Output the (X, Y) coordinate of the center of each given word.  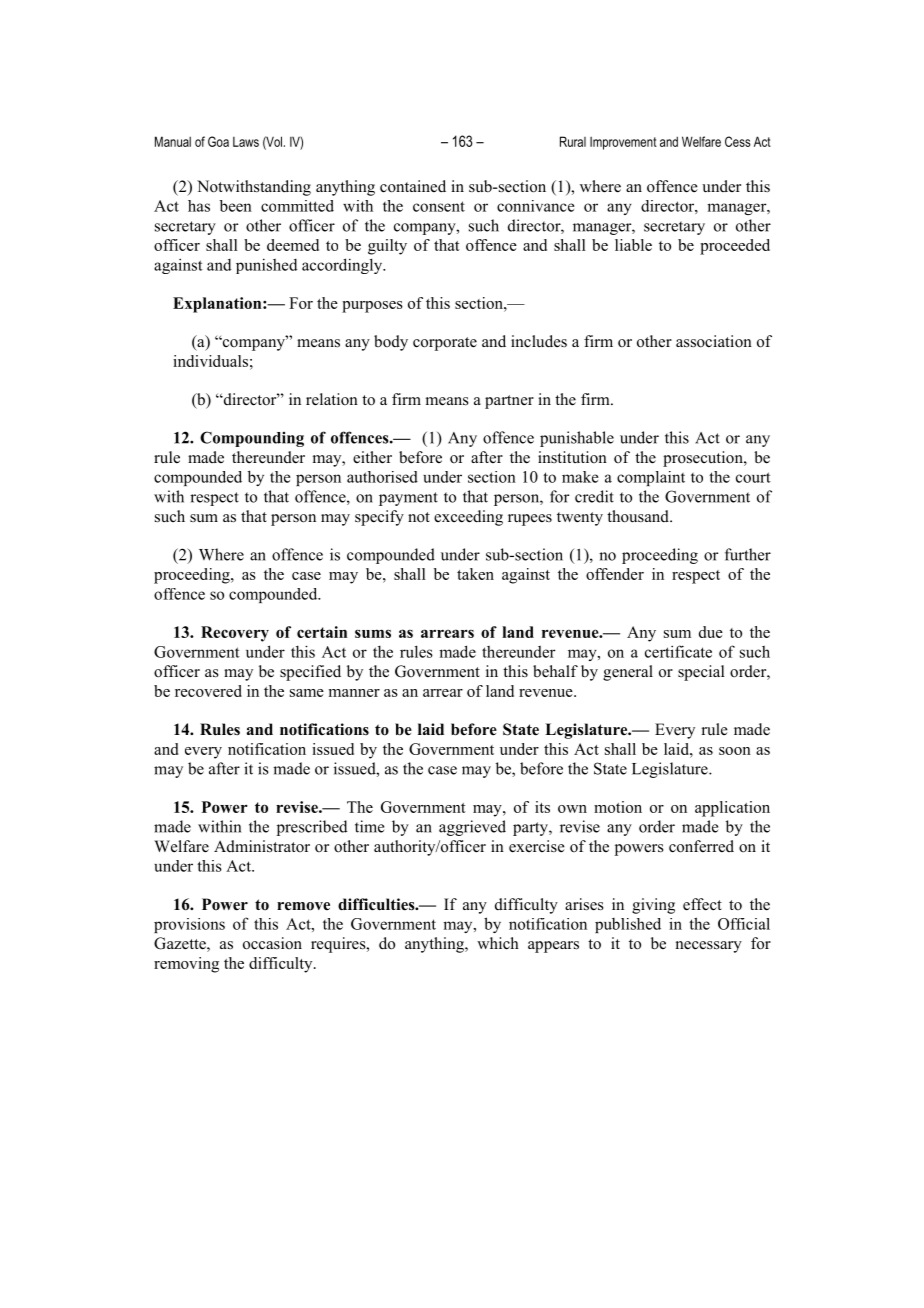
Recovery (235, 634)
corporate (445, 344)
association (714, 341)
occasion (272, 943)
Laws (246, 142)
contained (413, 186)
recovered (208, 691)
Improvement (623, 143)
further (748, 554)
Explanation (218, 305)
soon (735, 751)
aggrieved (472, 828)
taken (475, 574)
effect (702, 904)
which (498, 943)
